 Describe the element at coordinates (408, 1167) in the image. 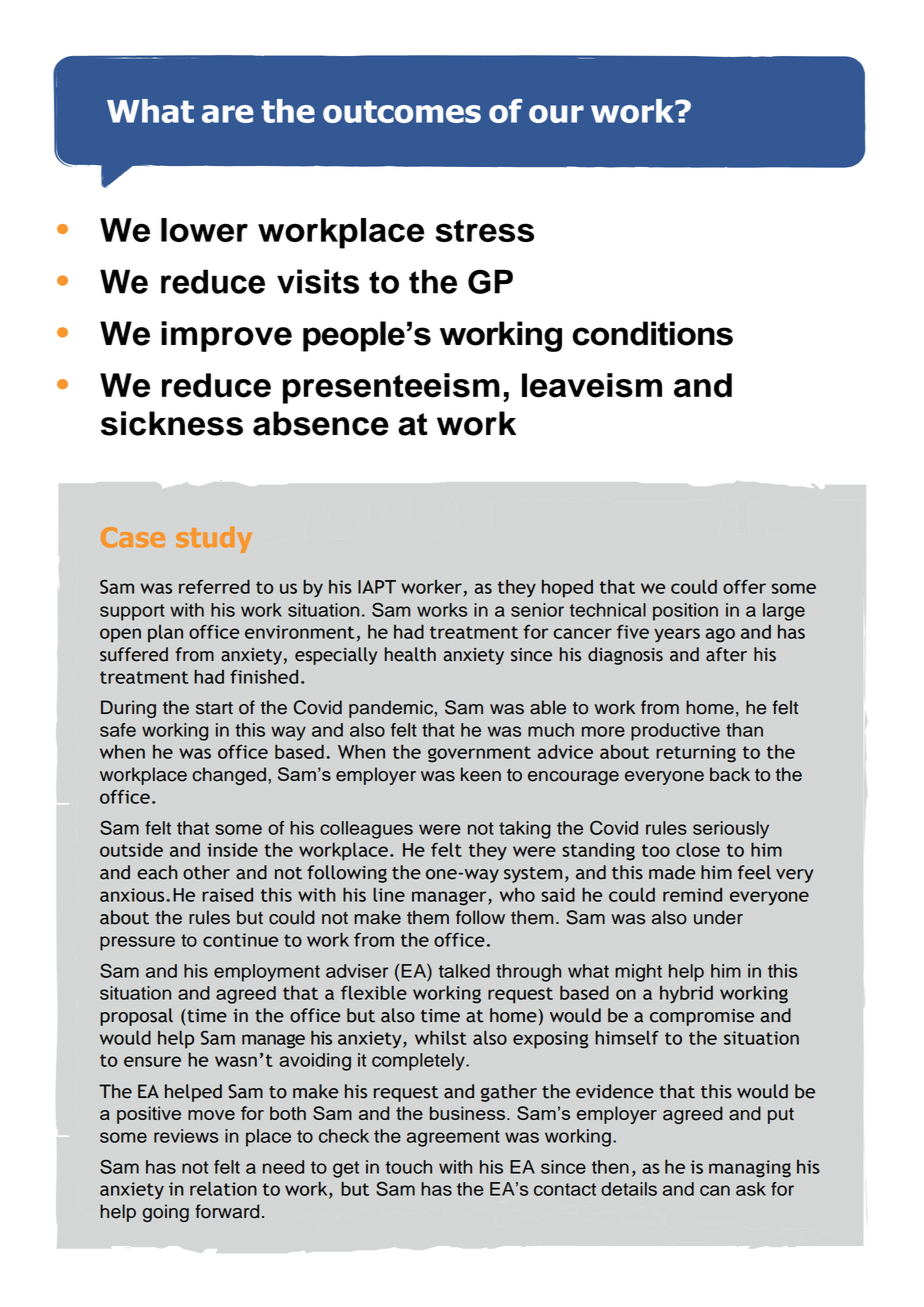

I see `touch` at that location.
